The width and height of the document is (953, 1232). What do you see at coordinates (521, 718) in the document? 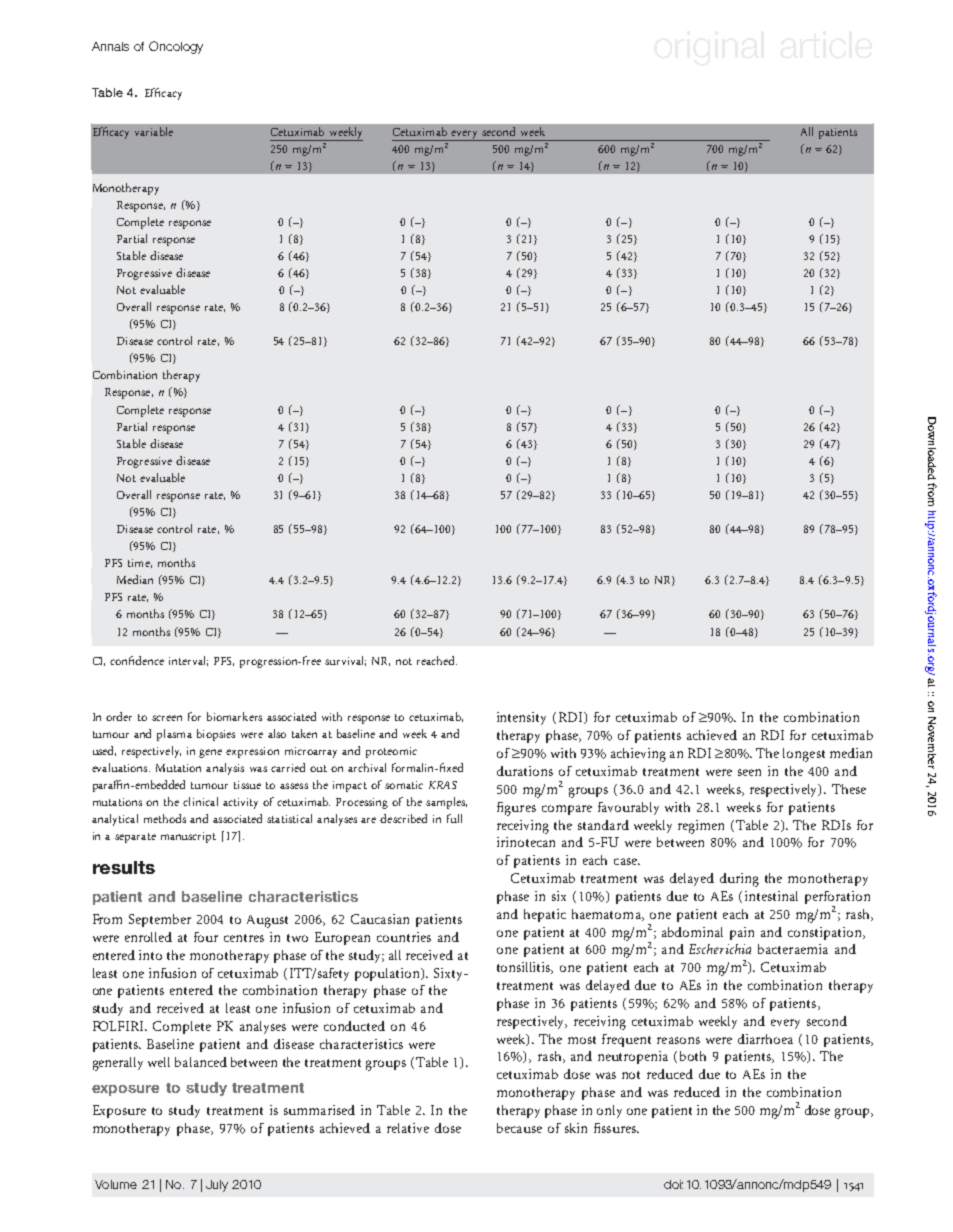
I see `intensity` at bounding box center [521, 718].
